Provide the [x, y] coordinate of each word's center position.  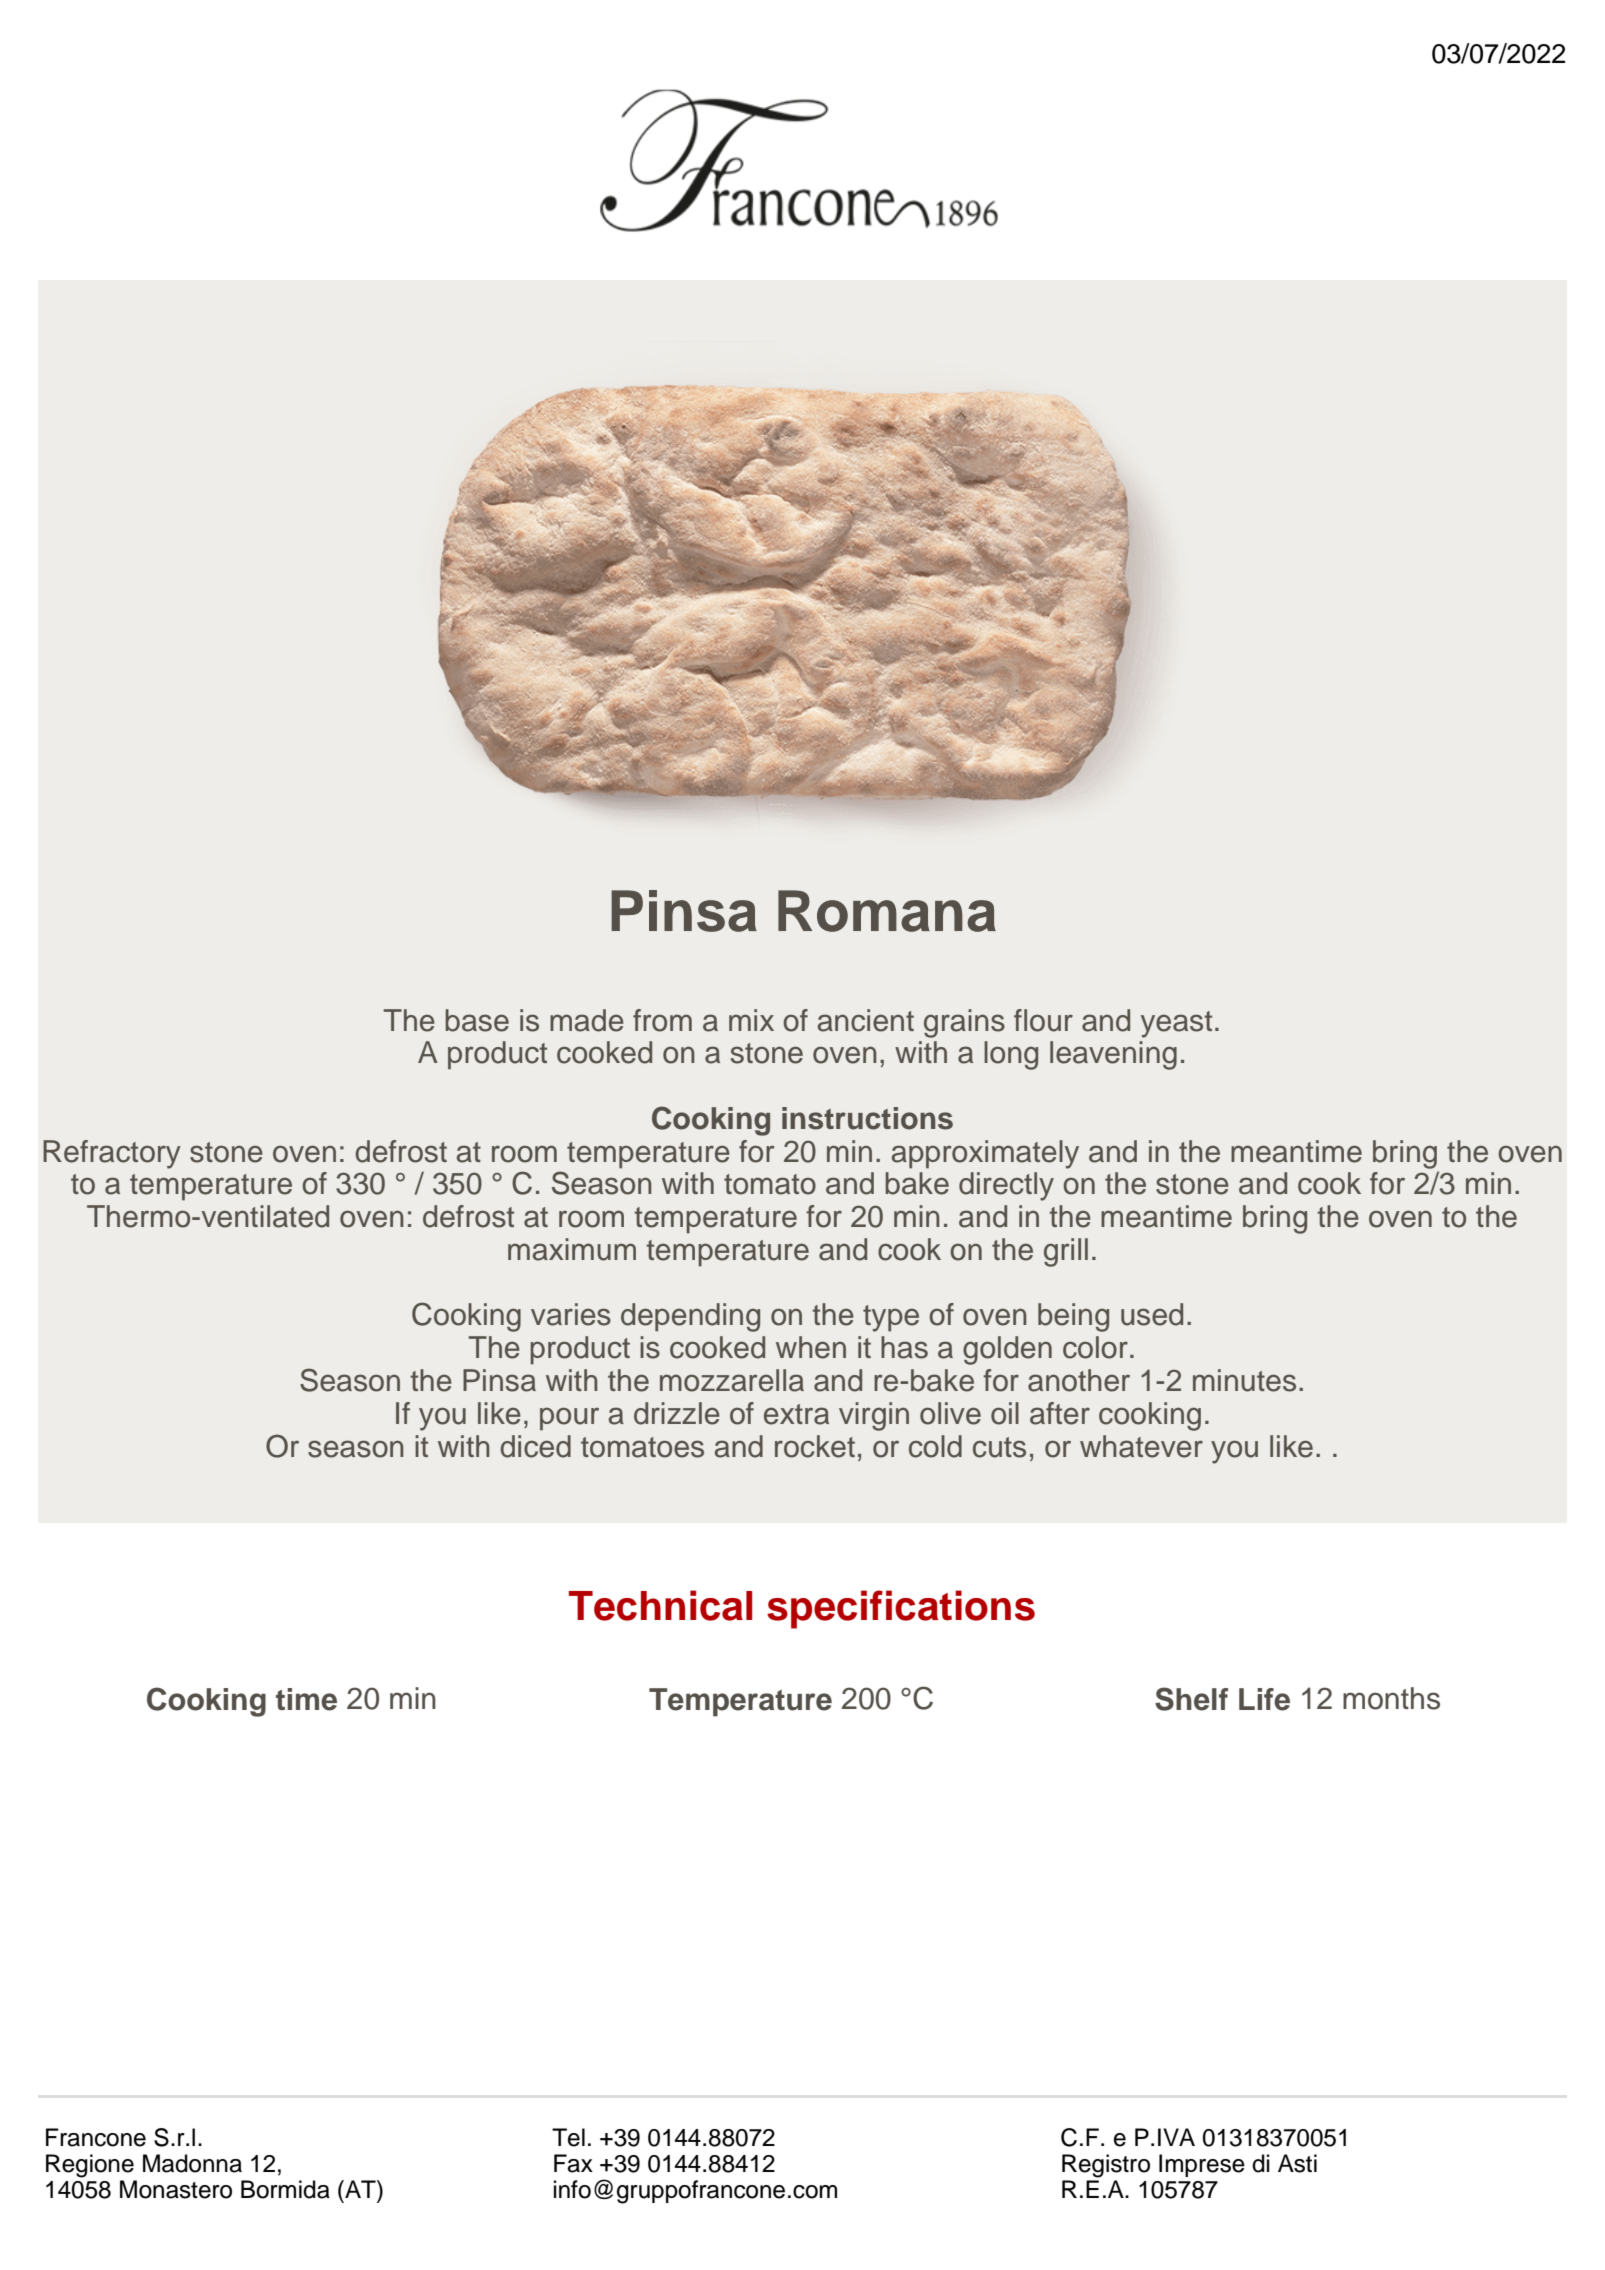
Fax [573, 2163]
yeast [1176, 1024]
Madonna [192, 2163]
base [477, 1020]
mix [751, 1020]
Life [1264, 1699]
